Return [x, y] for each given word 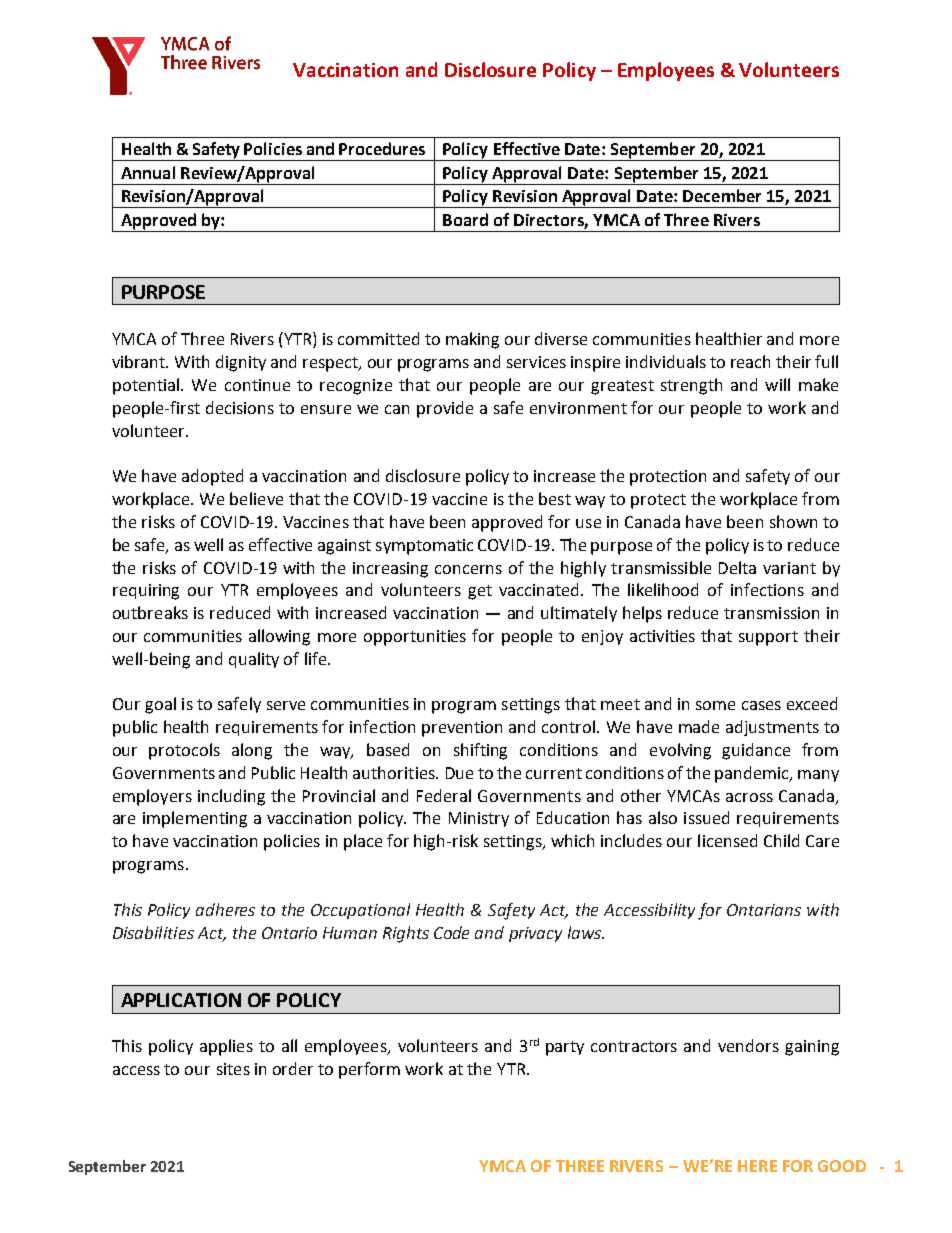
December [722, 195]
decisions [240, 407]
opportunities [415, 638]
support [768, 638]
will [777, 384]
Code [451, 932]
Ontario [289, 933]
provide [445, 409]
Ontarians [764, 910]
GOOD [842, 1166]
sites [233, 1069]
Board [465, 219]
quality [254, 660]
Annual [148, 172]
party [565, 1048]
